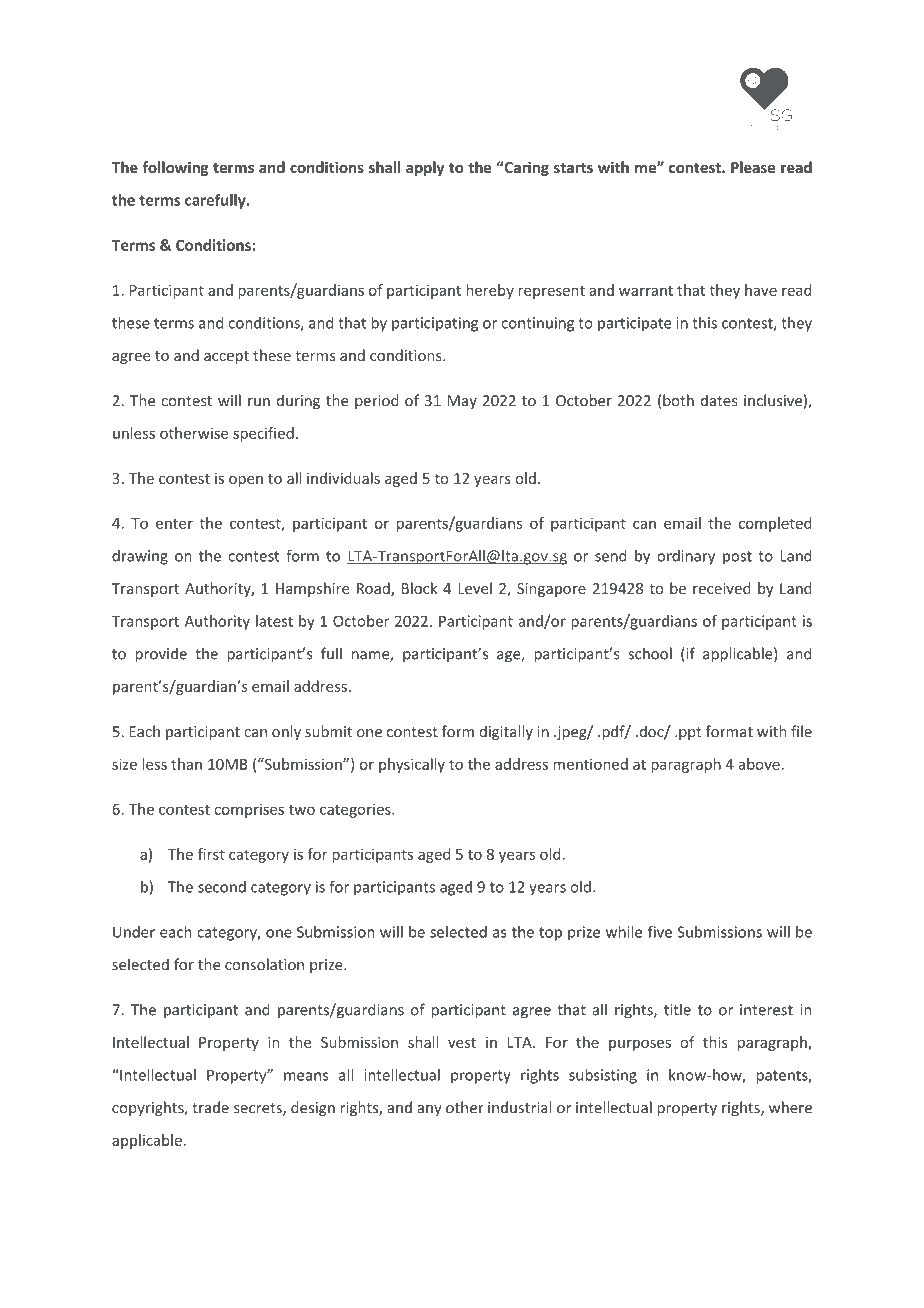 The height and width of the document is (1308, 924). Describe the element at coordinates (186, 764) in the document. I see `than` at that location.
